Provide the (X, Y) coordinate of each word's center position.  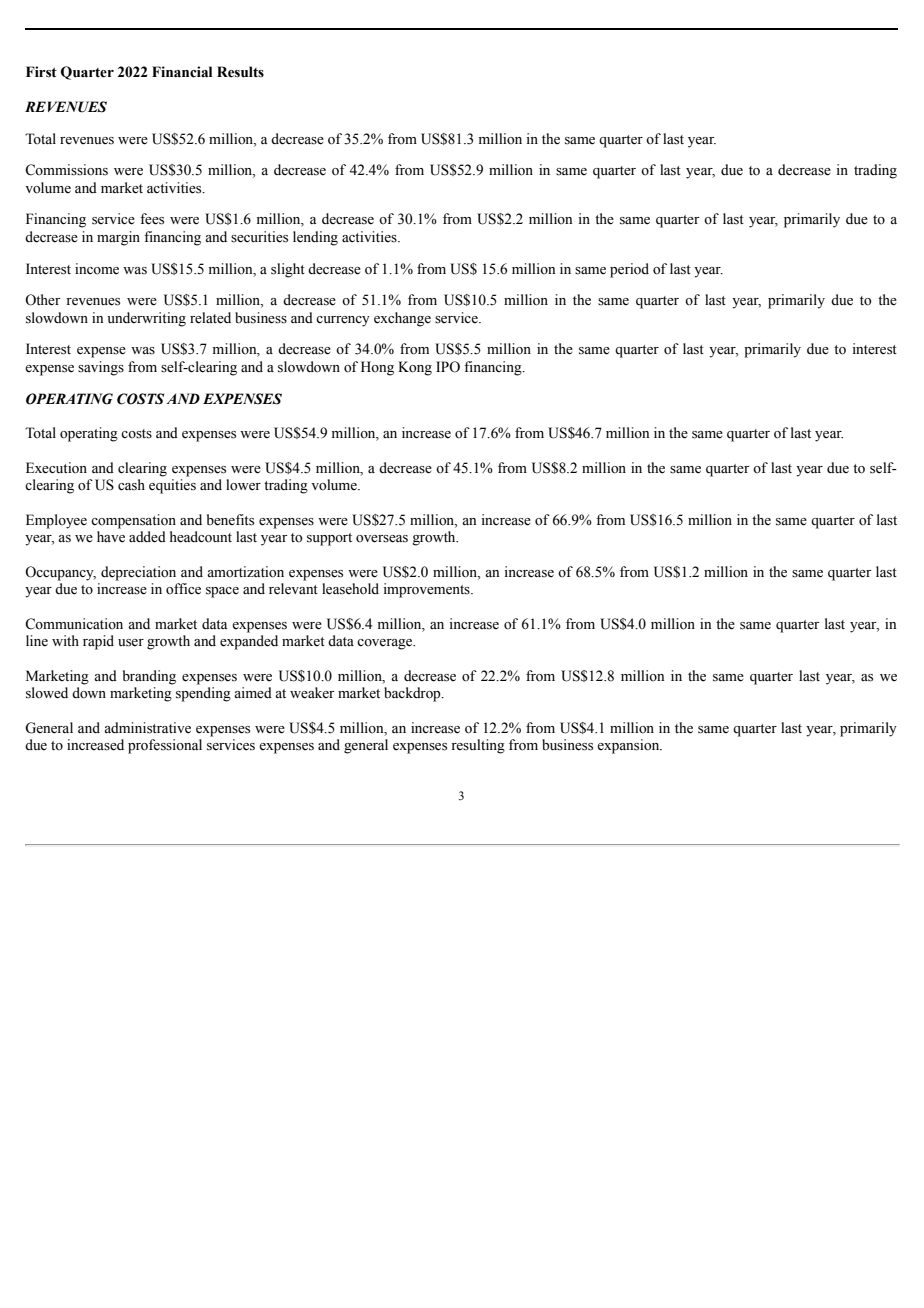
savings (101, 368)
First (41, 72)
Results (240, 72)
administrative (147, 728)
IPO (448, 367)
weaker (312, 693)
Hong (377, 368)
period (629, 270)
